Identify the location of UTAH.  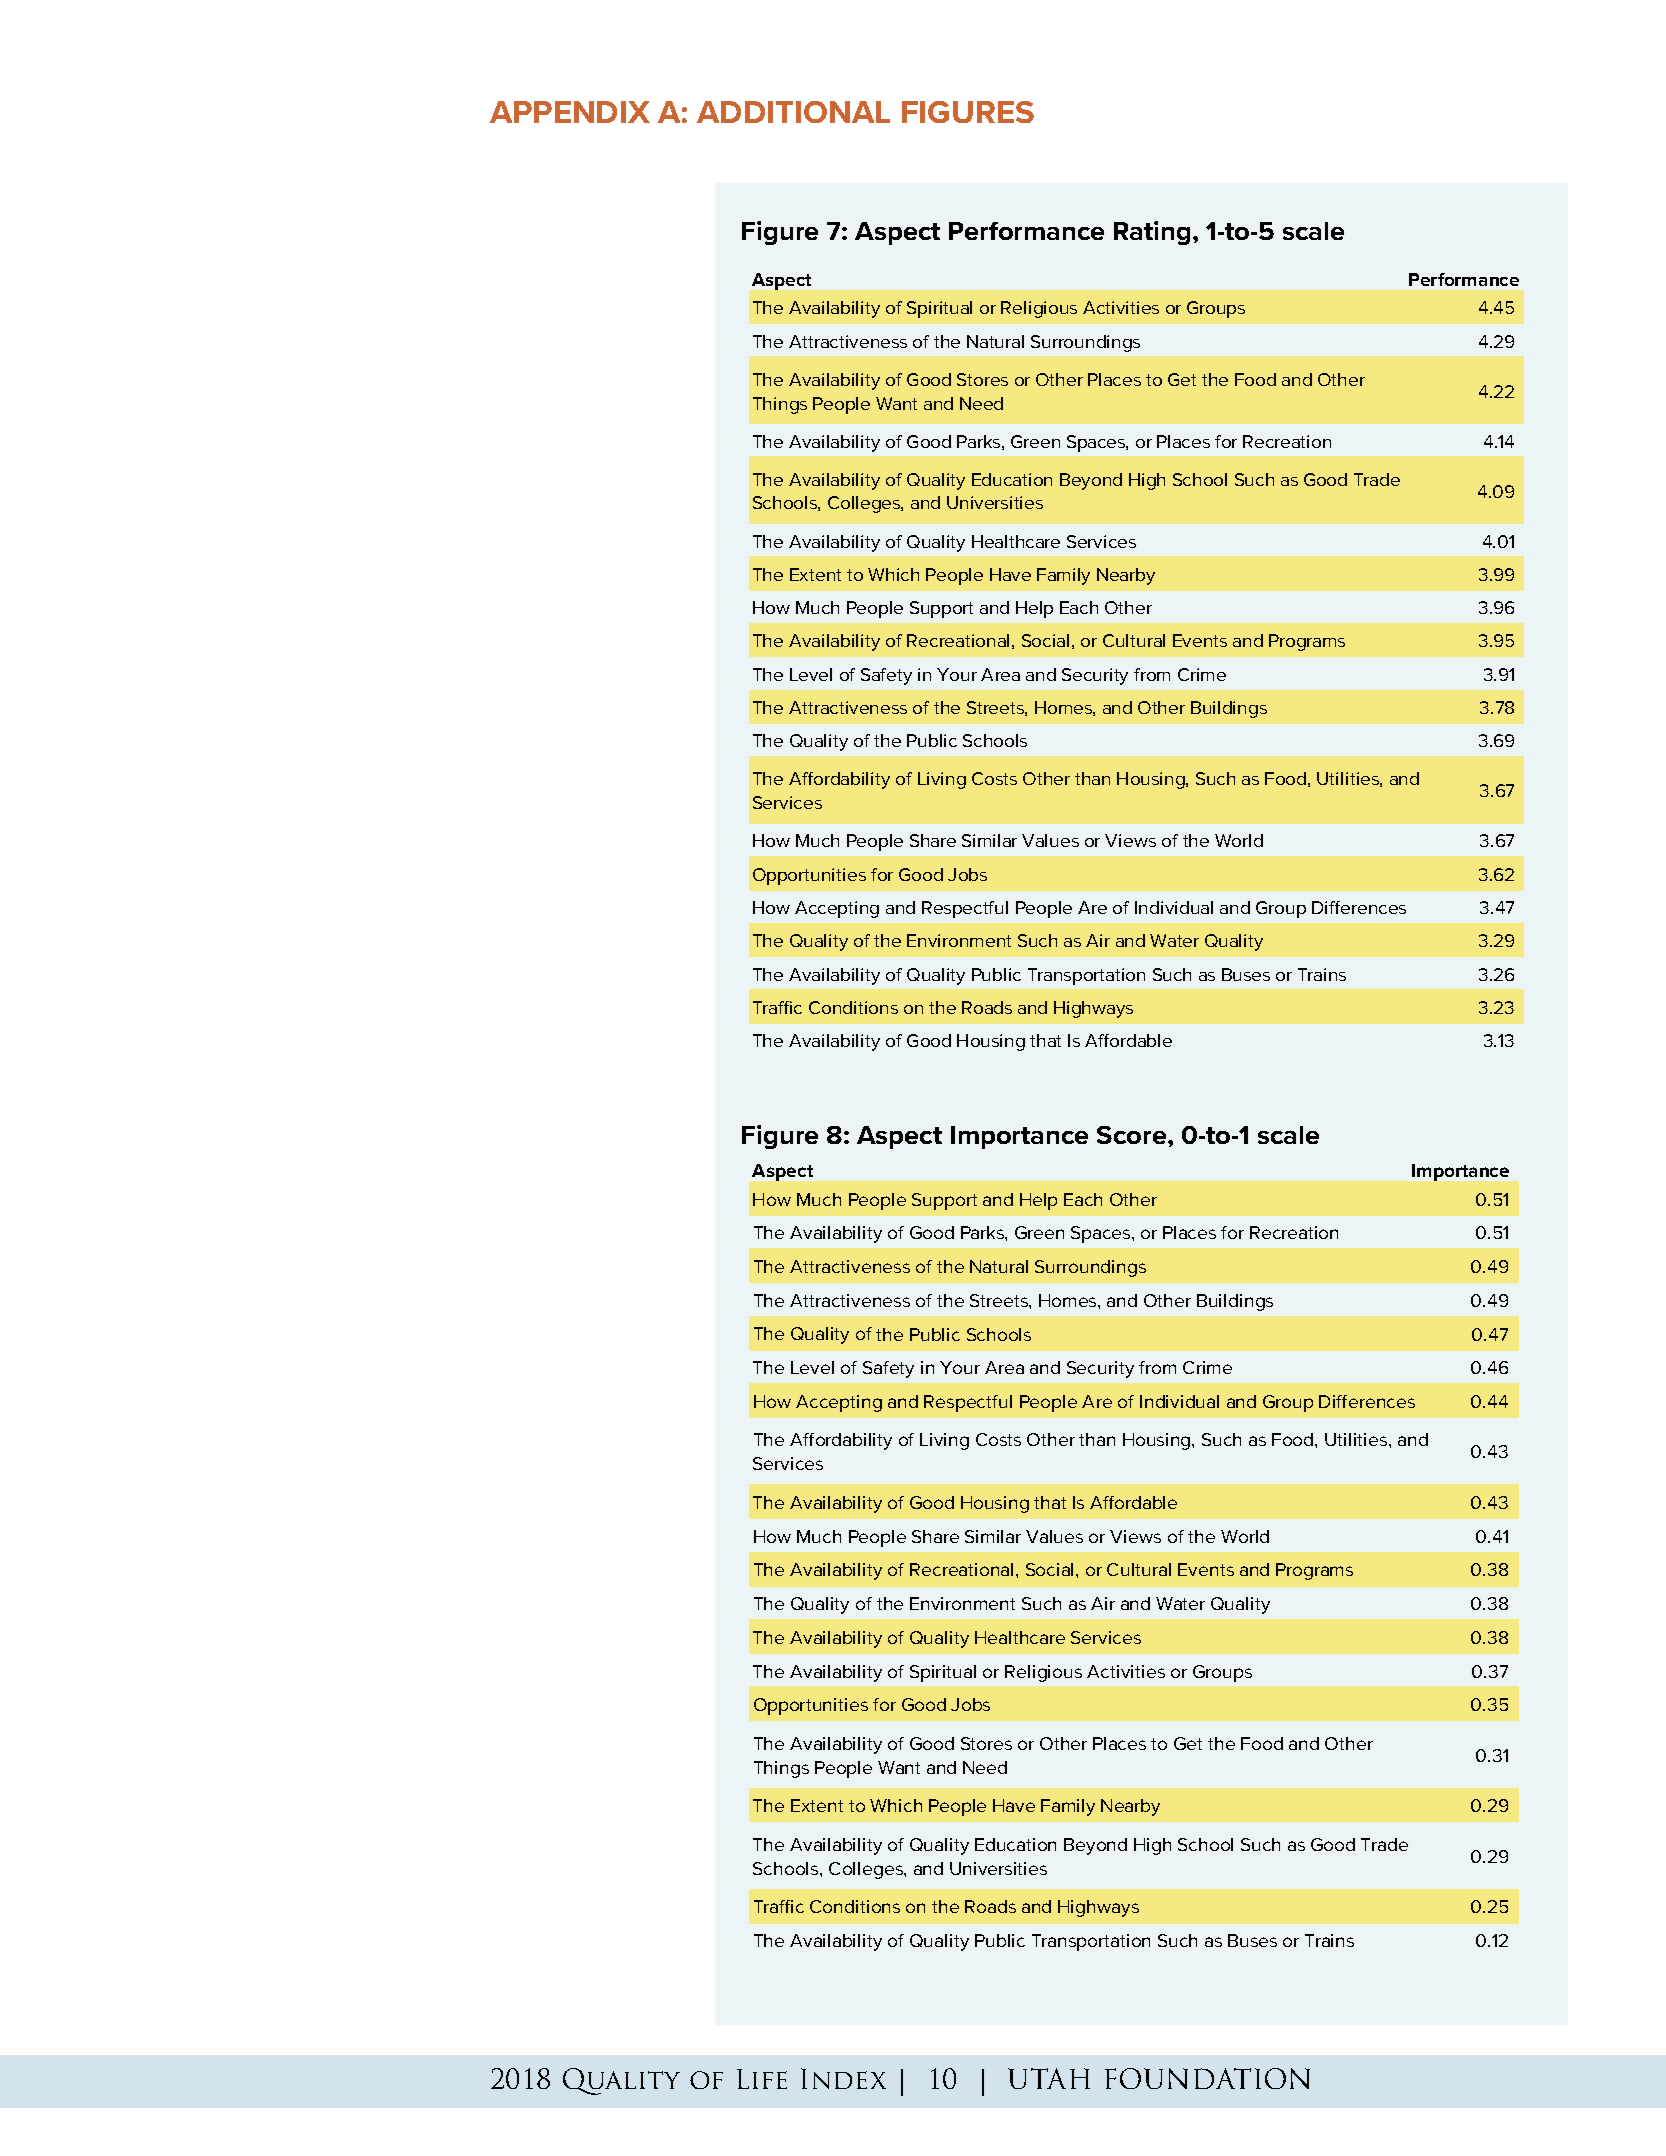
(1049, 2078).
